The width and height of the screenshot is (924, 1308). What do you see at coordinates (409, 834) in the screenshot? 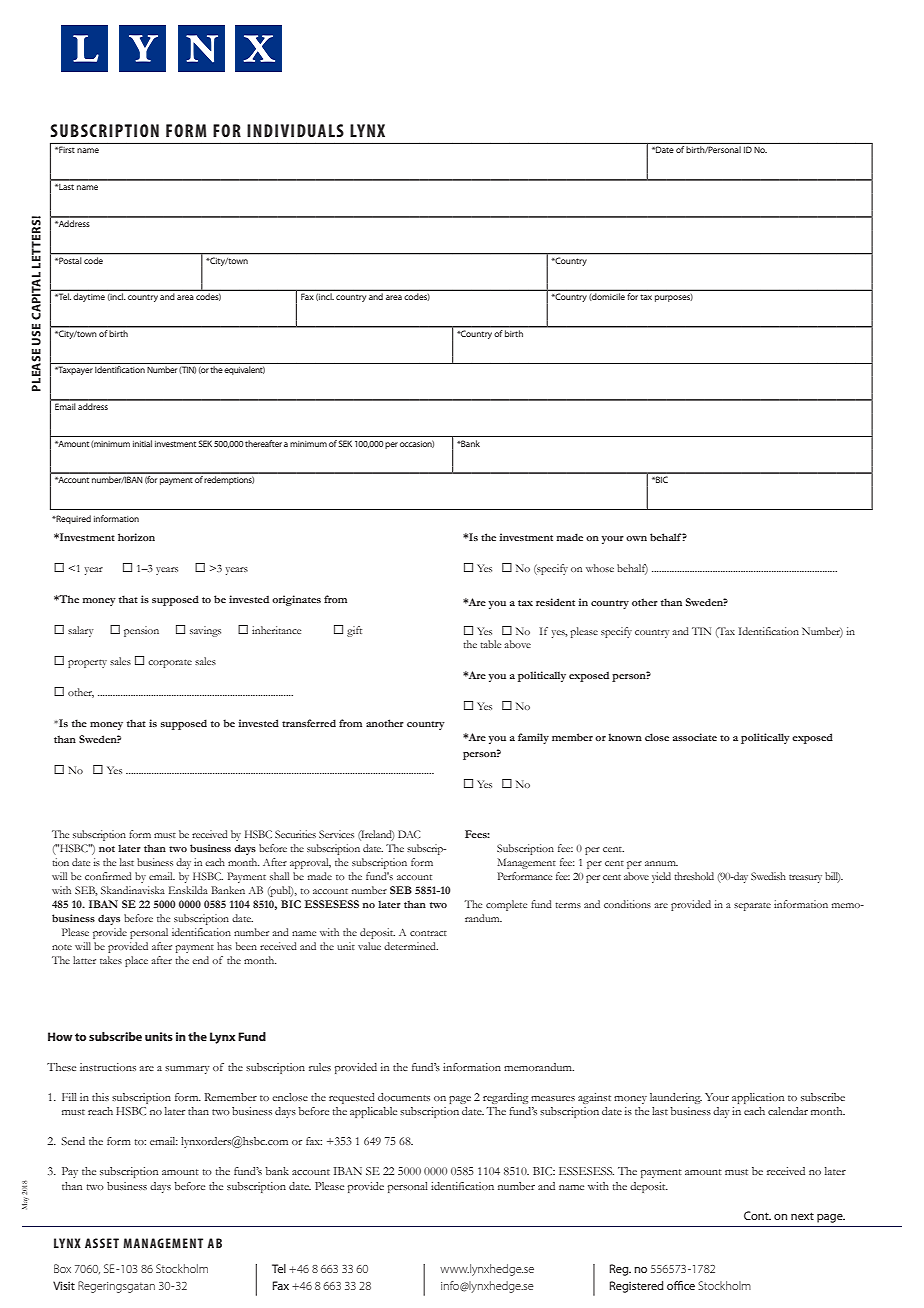
I see `DAC` at bounding box center [409, 834].
